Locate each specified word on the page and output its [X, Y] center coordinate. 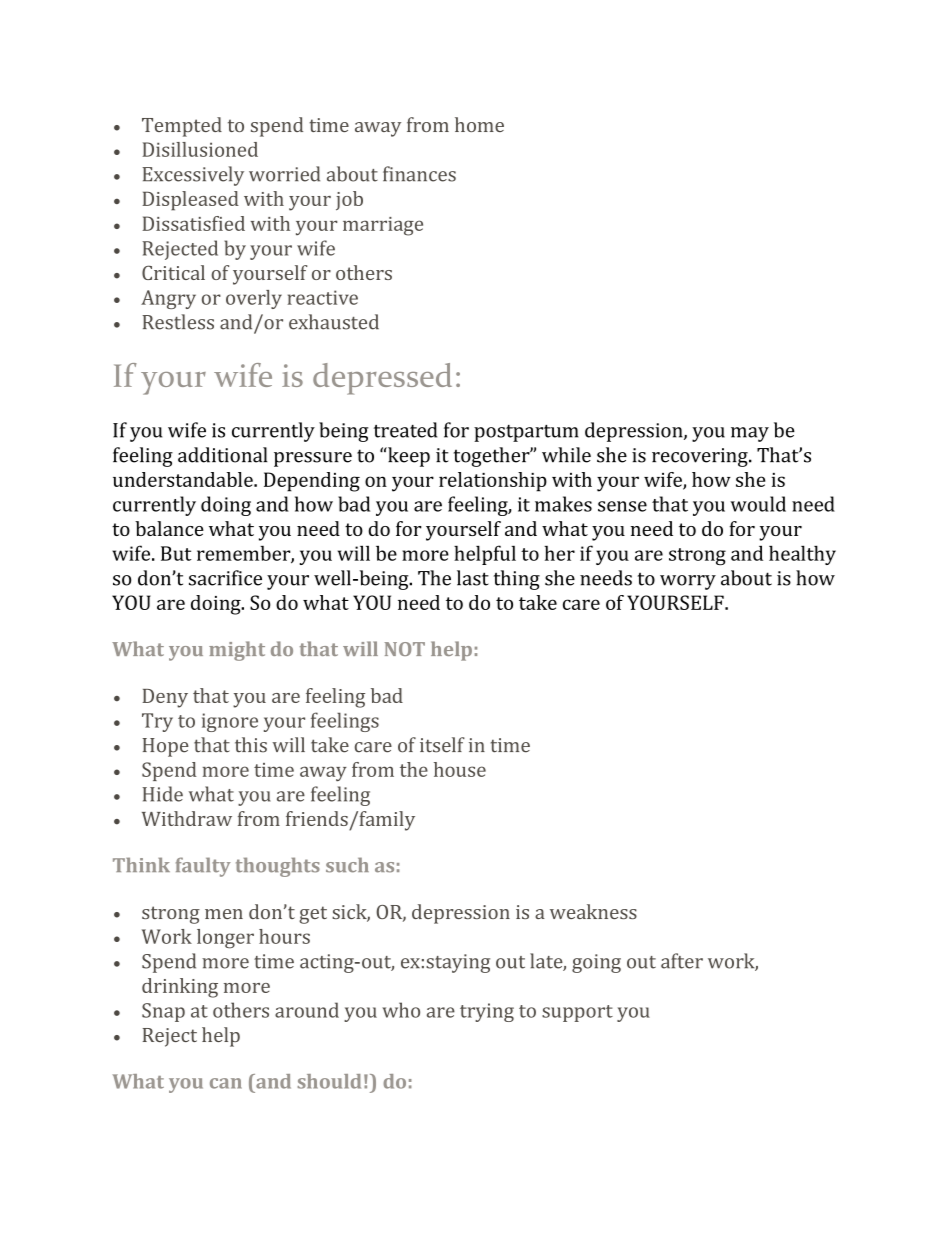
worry [688, 582]
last [473, 578]
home [479, 124]
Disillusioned [200, 149]
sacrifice [225, 578]
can [226, 1083]
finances [419, 174]
